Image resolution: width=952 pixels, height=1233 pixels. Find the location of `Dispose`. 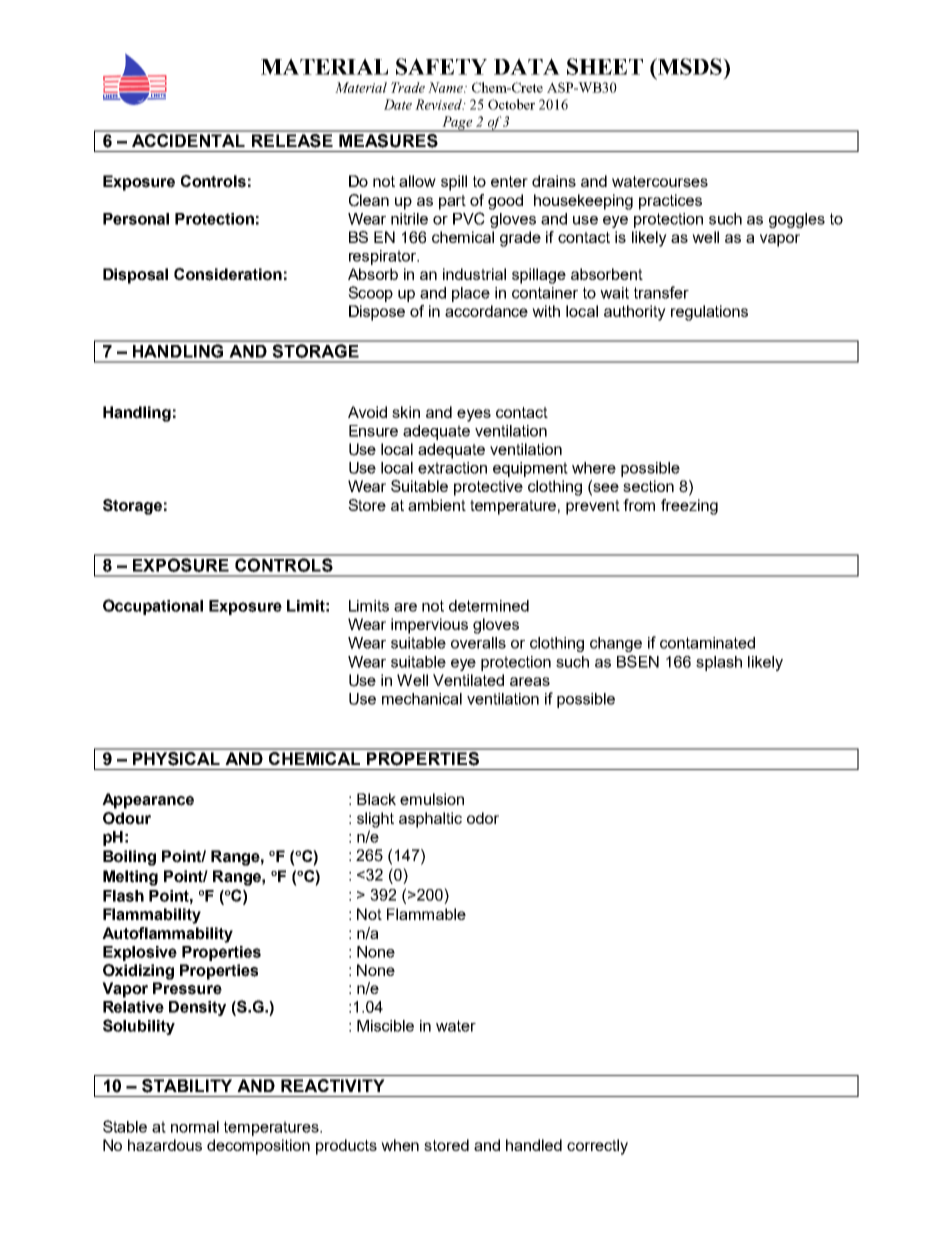

Dispose is located at coordinates (377, 313).
